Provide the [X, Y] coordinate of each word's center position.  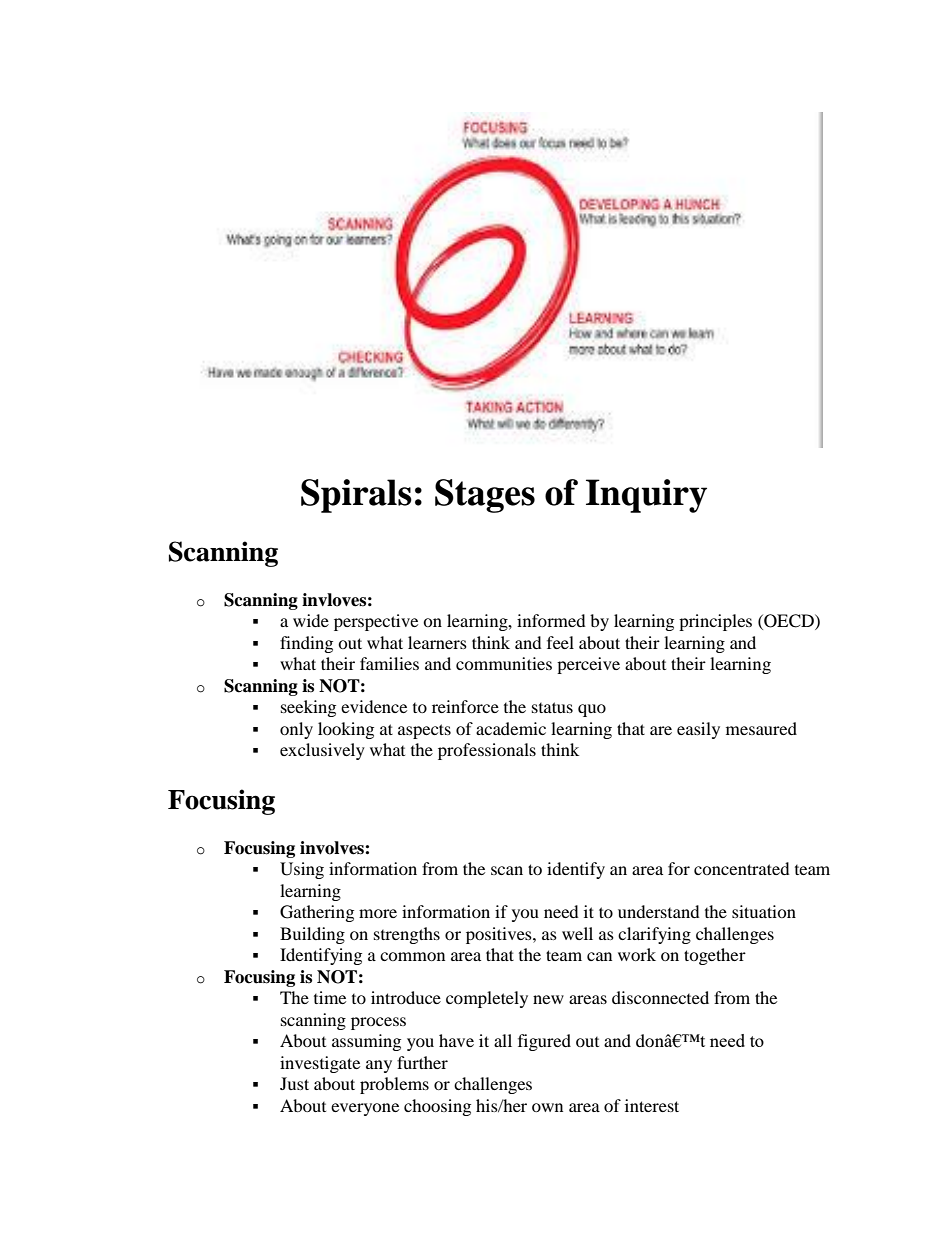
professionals [487, 751]
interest [652, 1105]
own [547, 1107]
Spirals [356, 496]
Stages [485, 496]
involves [333, 848]
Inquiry [646, 496]
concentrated [742, 868]
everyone [365, 1109]
